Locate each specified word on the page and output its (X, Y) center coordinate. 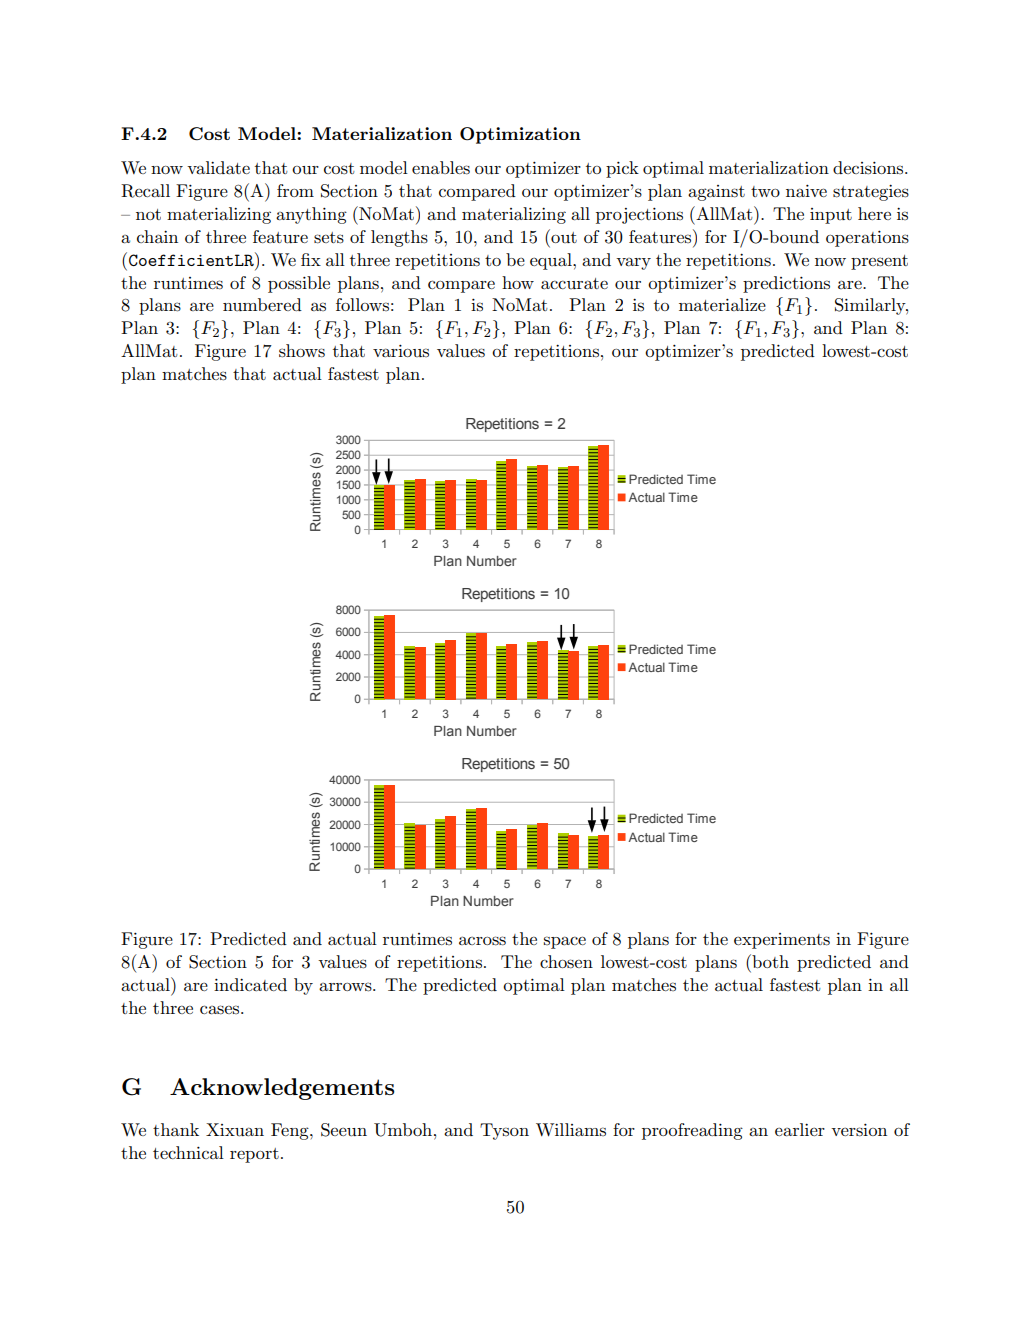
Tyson (504, 1131)
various (401, 350)
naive (806, 190)
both (769, 961)
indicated (250, 984)
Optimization (520, 135)
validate (218, 167)
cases (221, 1010)
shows (302, 351)
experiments (782, 941)
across (482, 941)
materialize (722, 304)
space (565, 942)
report (254, 1155)
